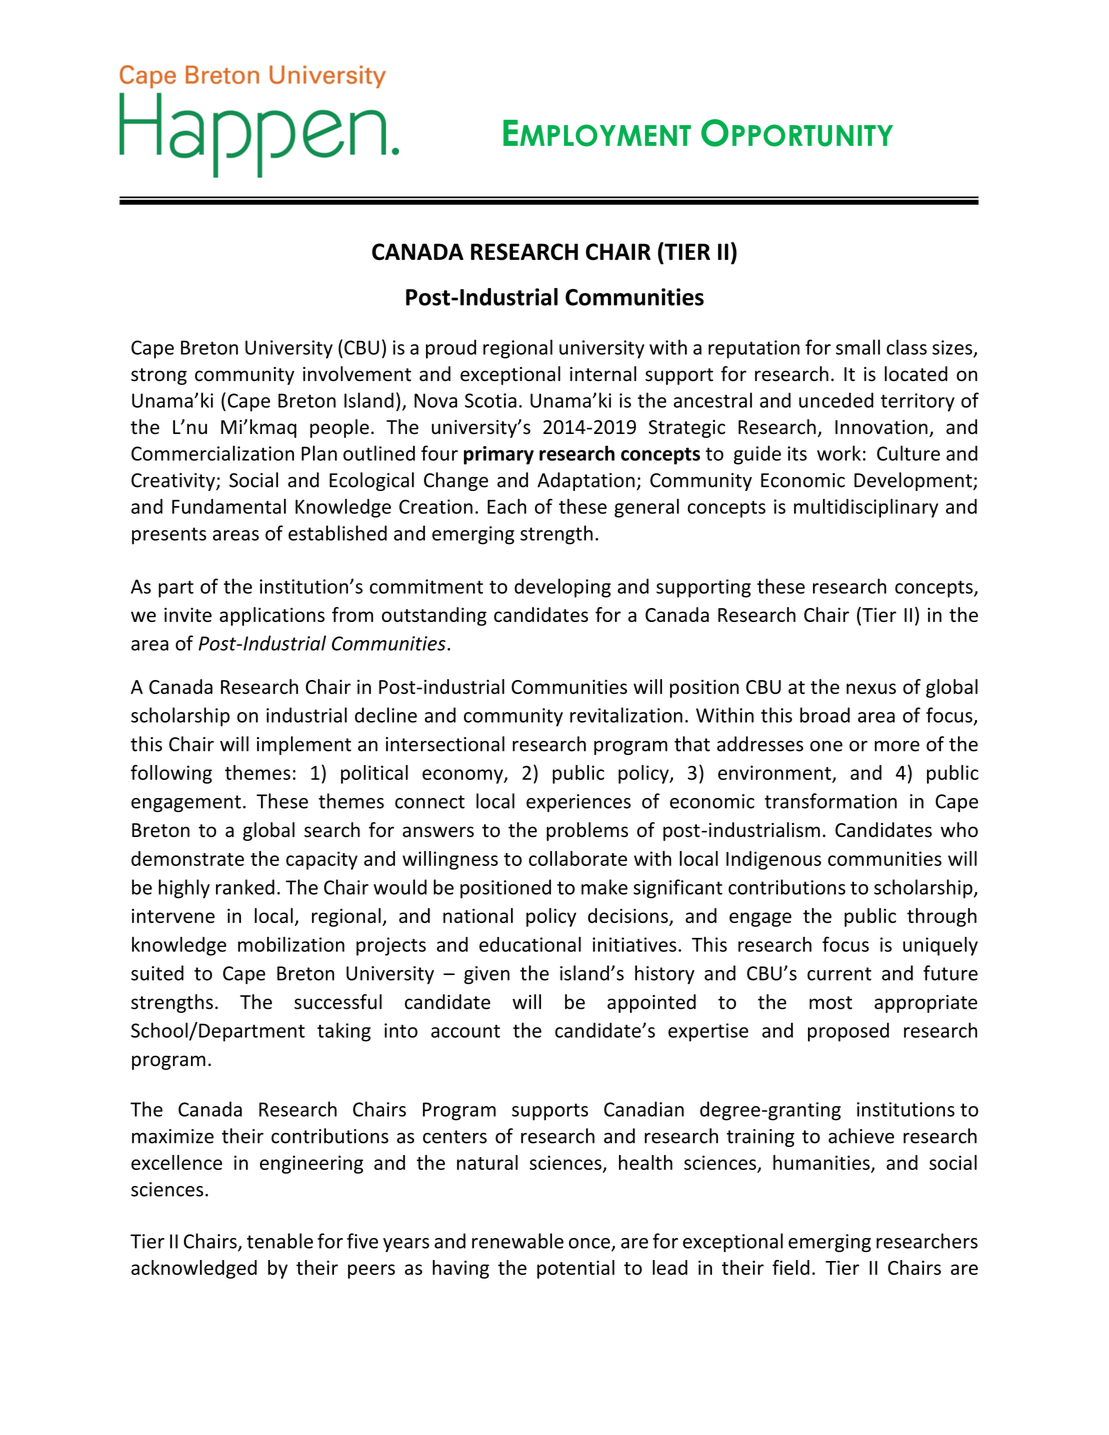  What do you see at coordinates (603, 374) in the document?
I see `internal` at bounding box center [603, 374].
